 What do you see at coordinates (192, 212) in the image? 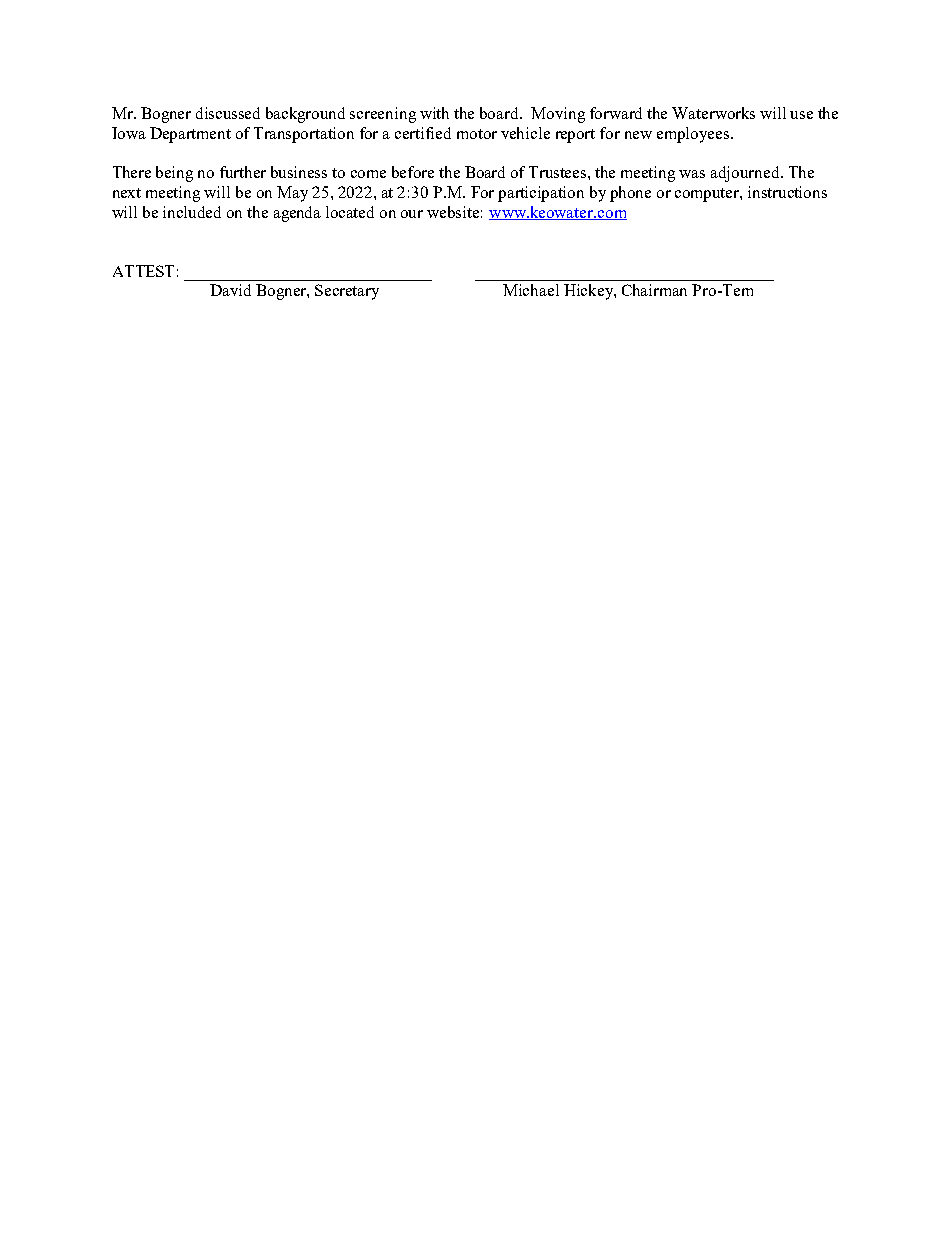
I see `included` at bounding box center [192, 212].
